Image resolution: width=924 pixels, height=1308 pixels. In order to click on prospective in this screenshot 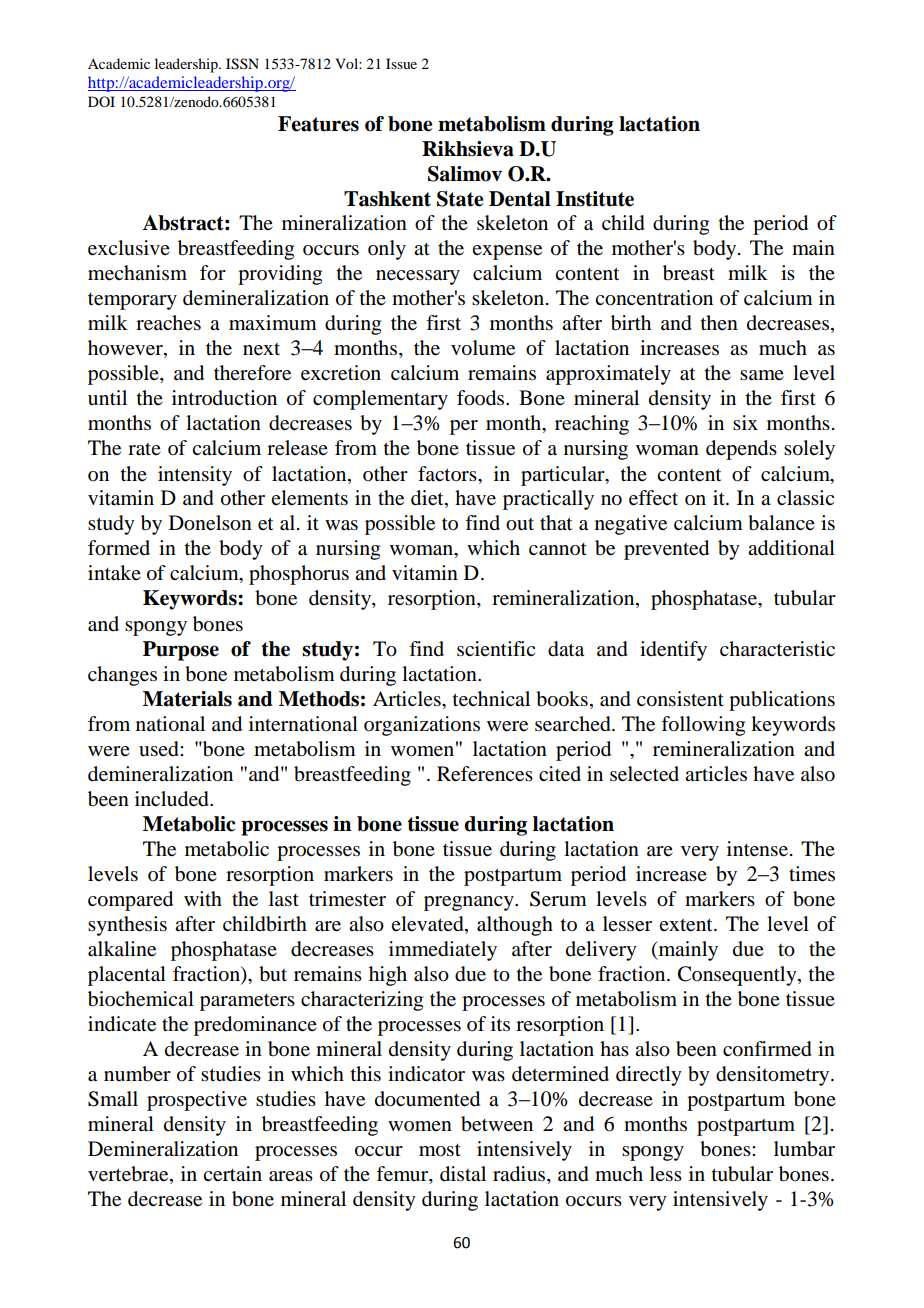, I will do `click(197, 1101)`.
